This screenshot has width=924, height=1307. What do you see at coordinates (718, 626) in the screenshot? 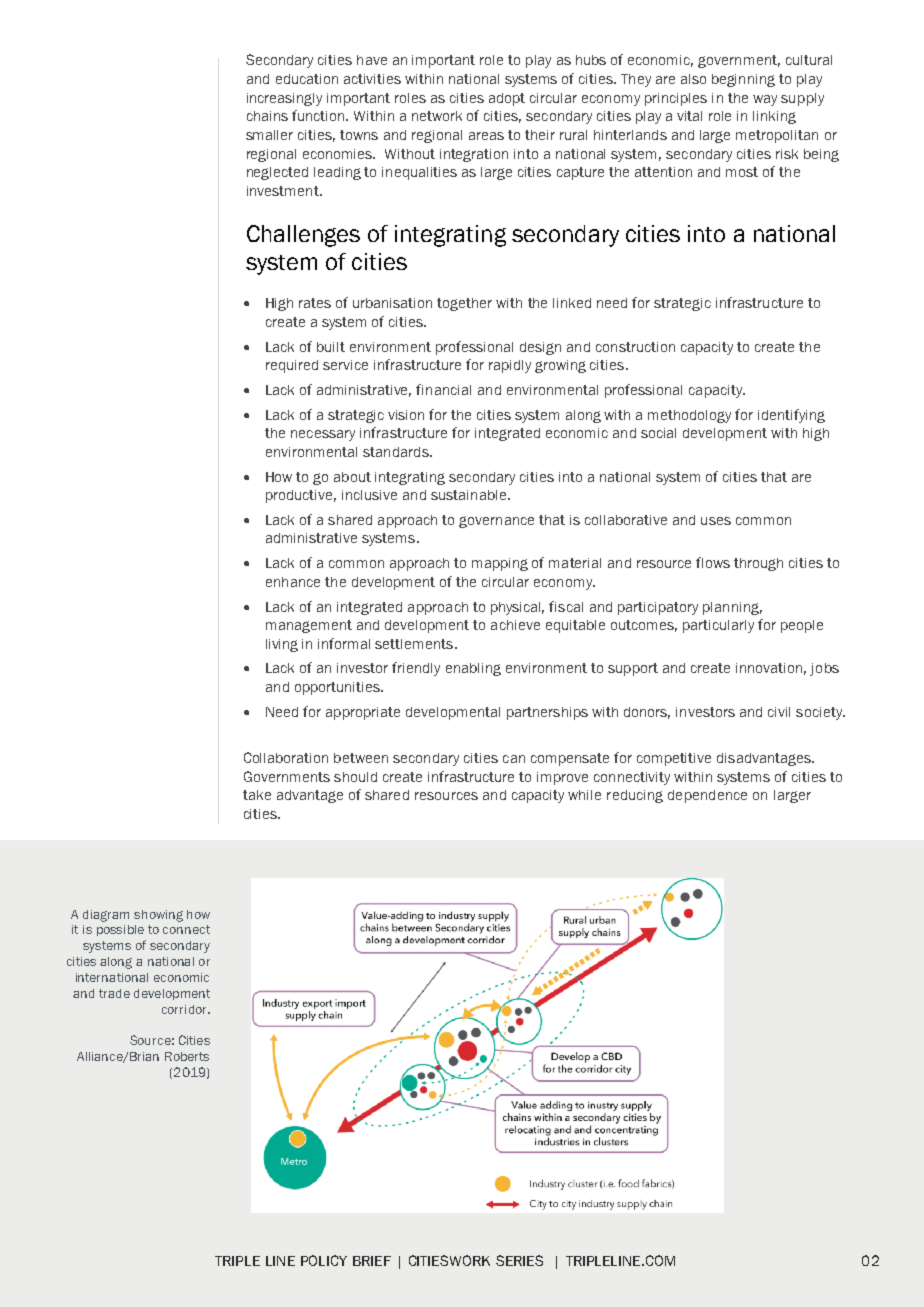
I see `particularly` at bounding box center [718, 626].
